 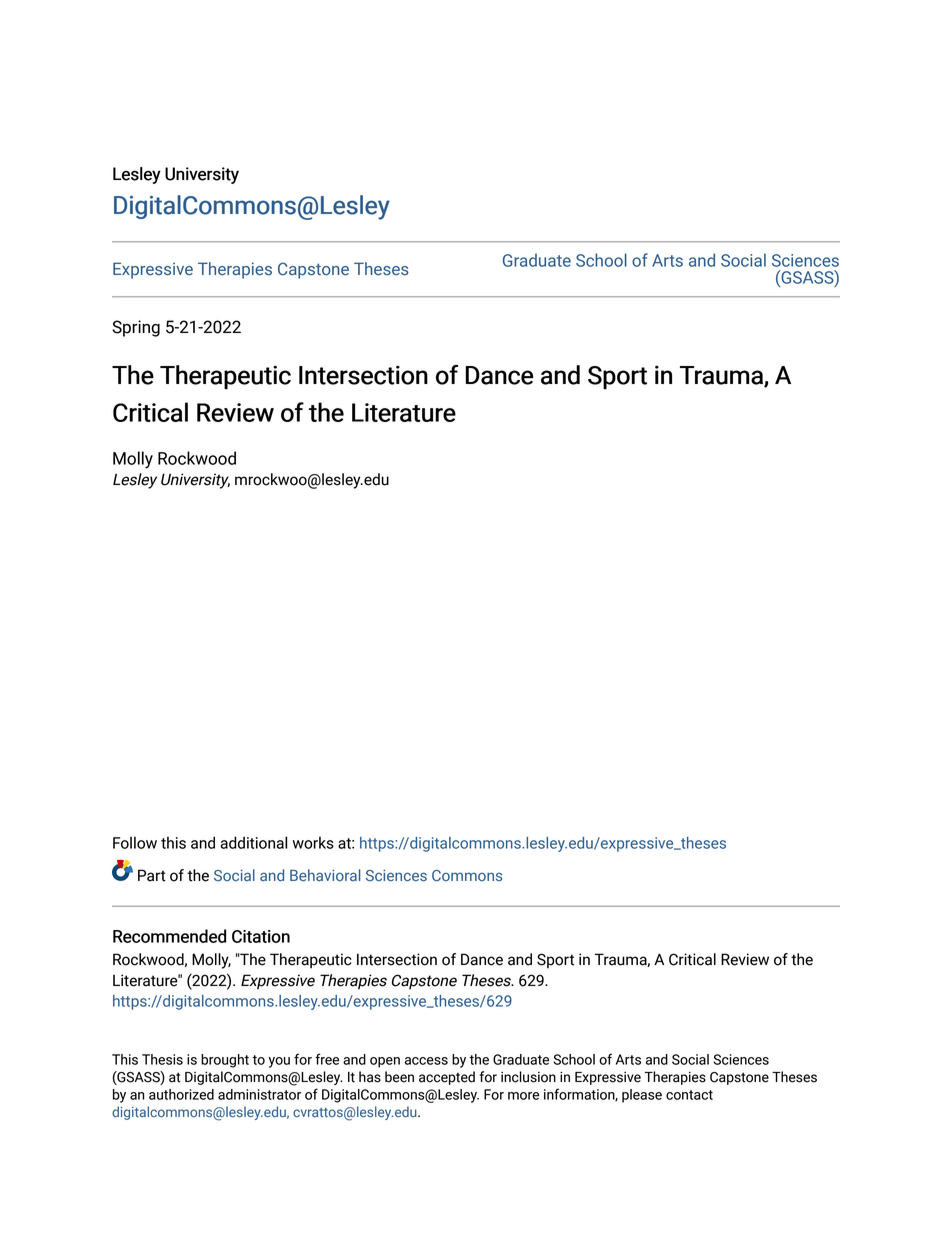 What do you see at coordinates (426, 1061) in the document?
I see `access` at bounding box center [426, 1061].
